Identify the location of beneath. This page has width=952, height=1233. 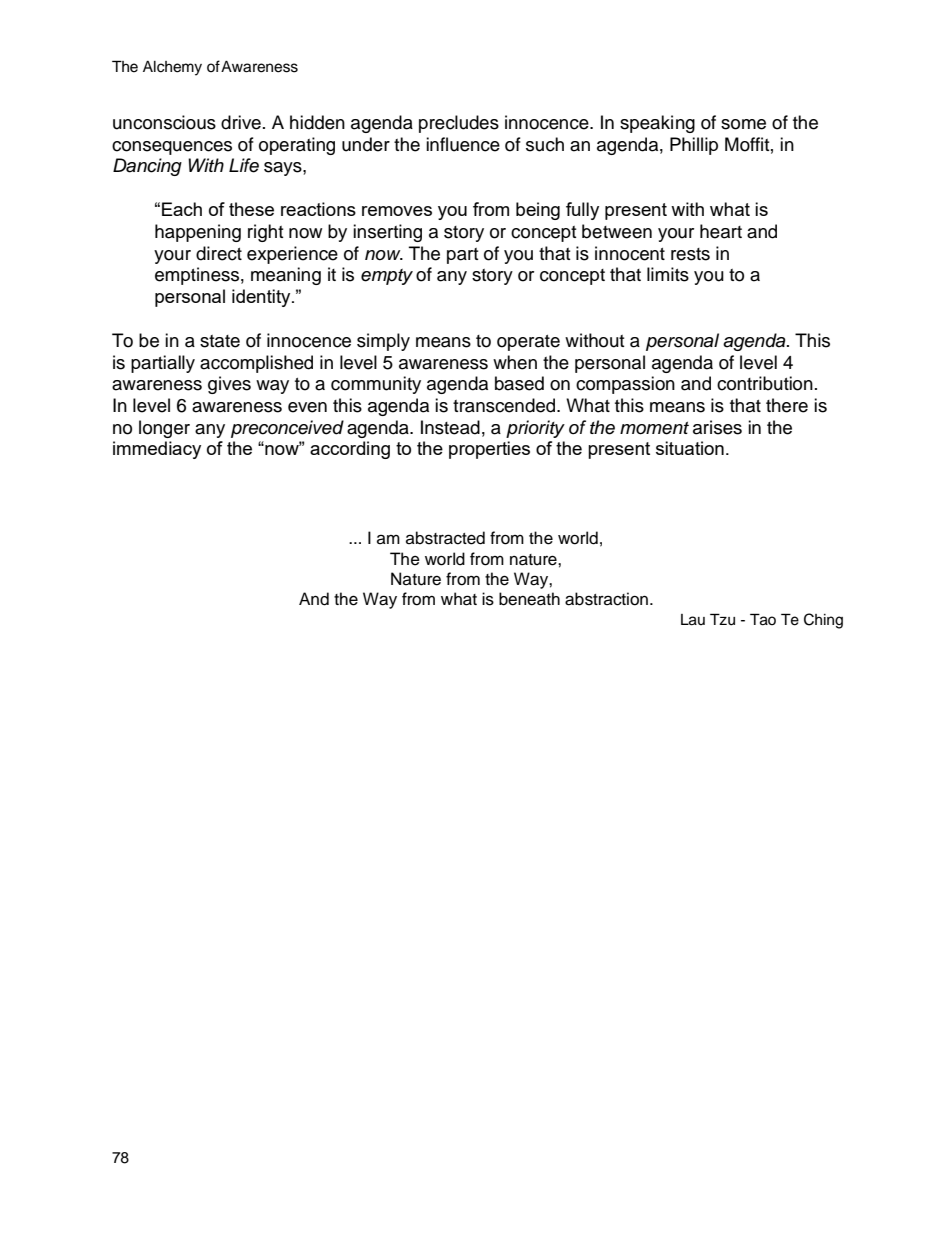
(529, 599).
